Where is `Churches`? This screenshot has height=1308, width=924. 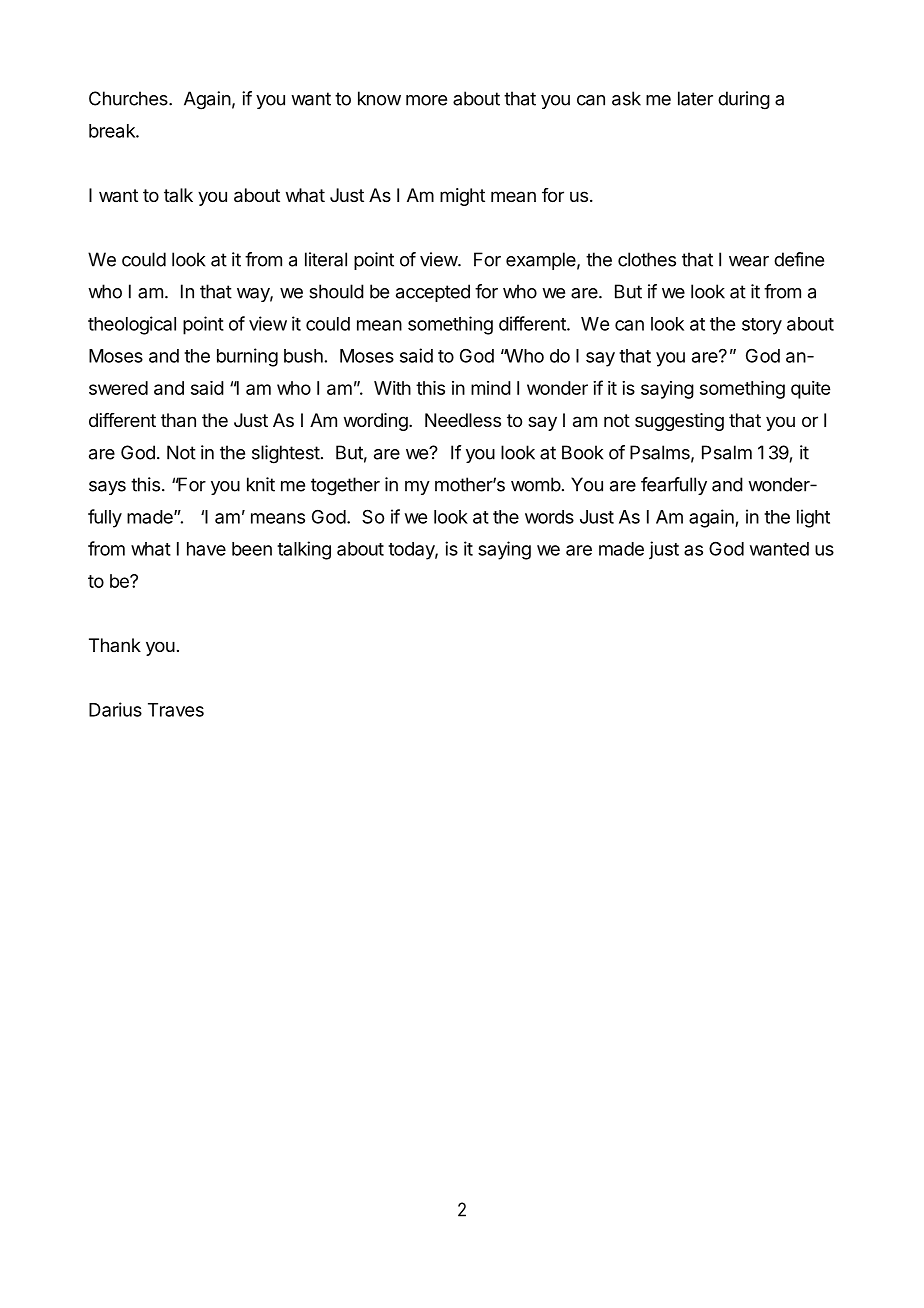 Churches is located at coordinates (129, 98).
